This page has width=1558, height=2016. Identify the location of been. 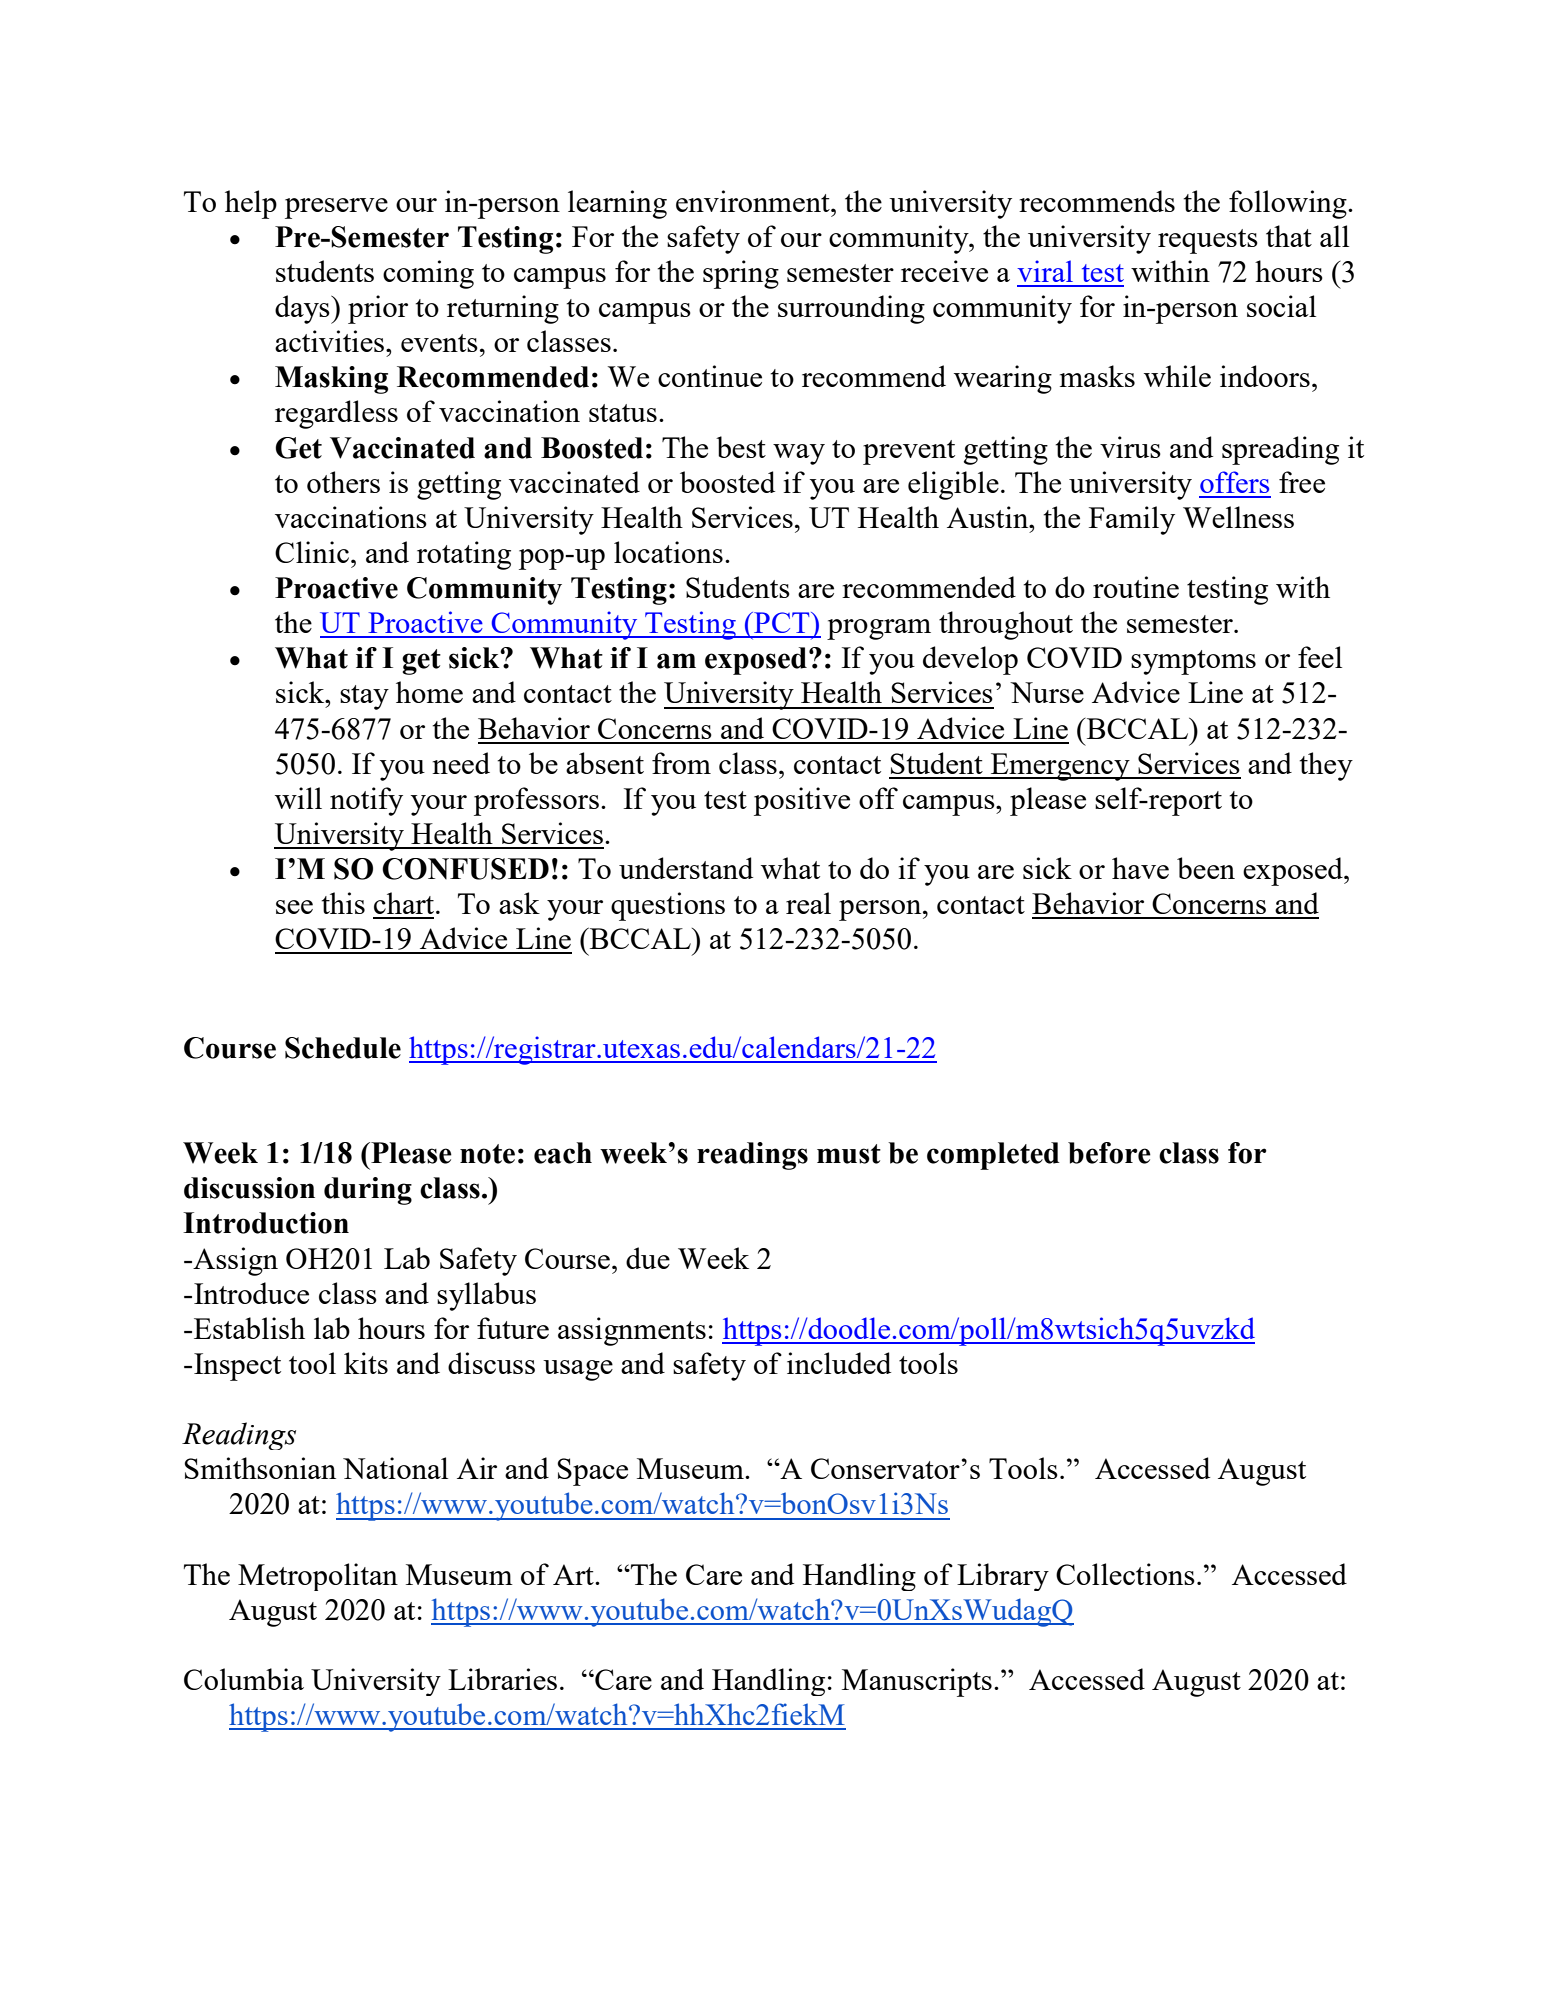
(1206, 868).
